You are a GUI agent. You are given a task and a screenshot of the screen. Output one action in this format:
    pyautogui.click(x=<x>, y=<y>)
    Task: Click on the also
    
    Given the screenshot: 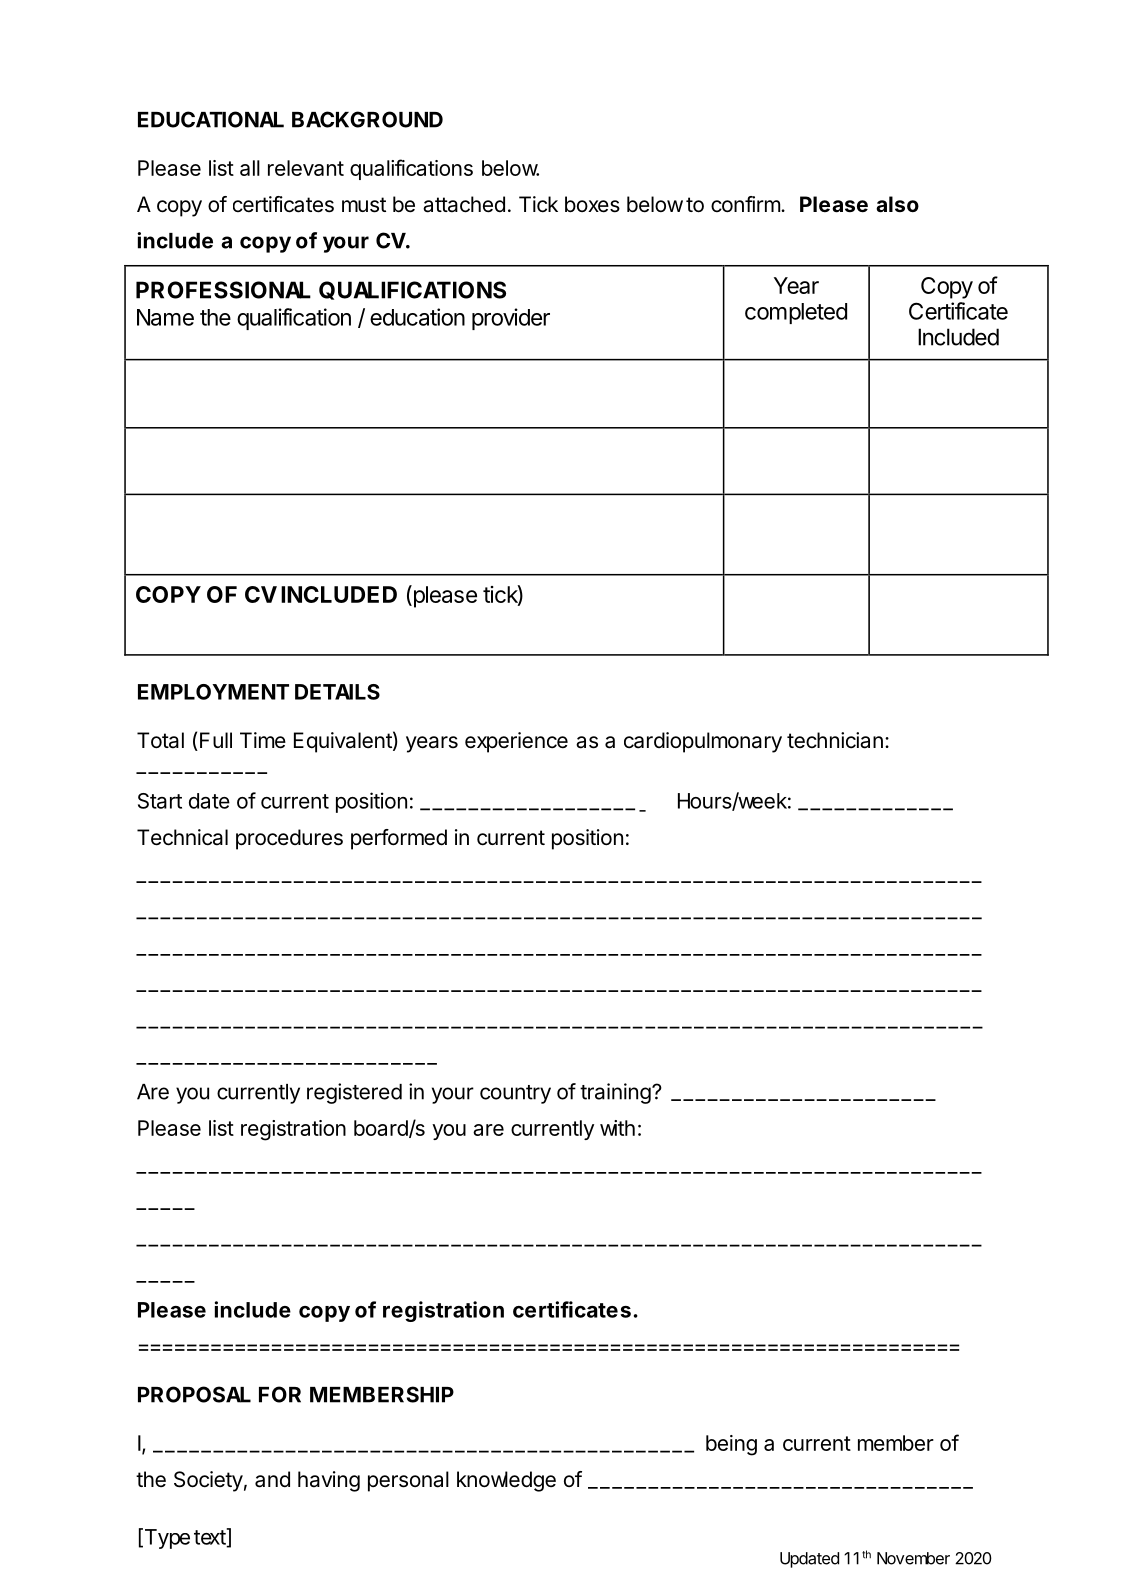 What is the action you would take?
    pyautogui.click(x=897, y=204)
